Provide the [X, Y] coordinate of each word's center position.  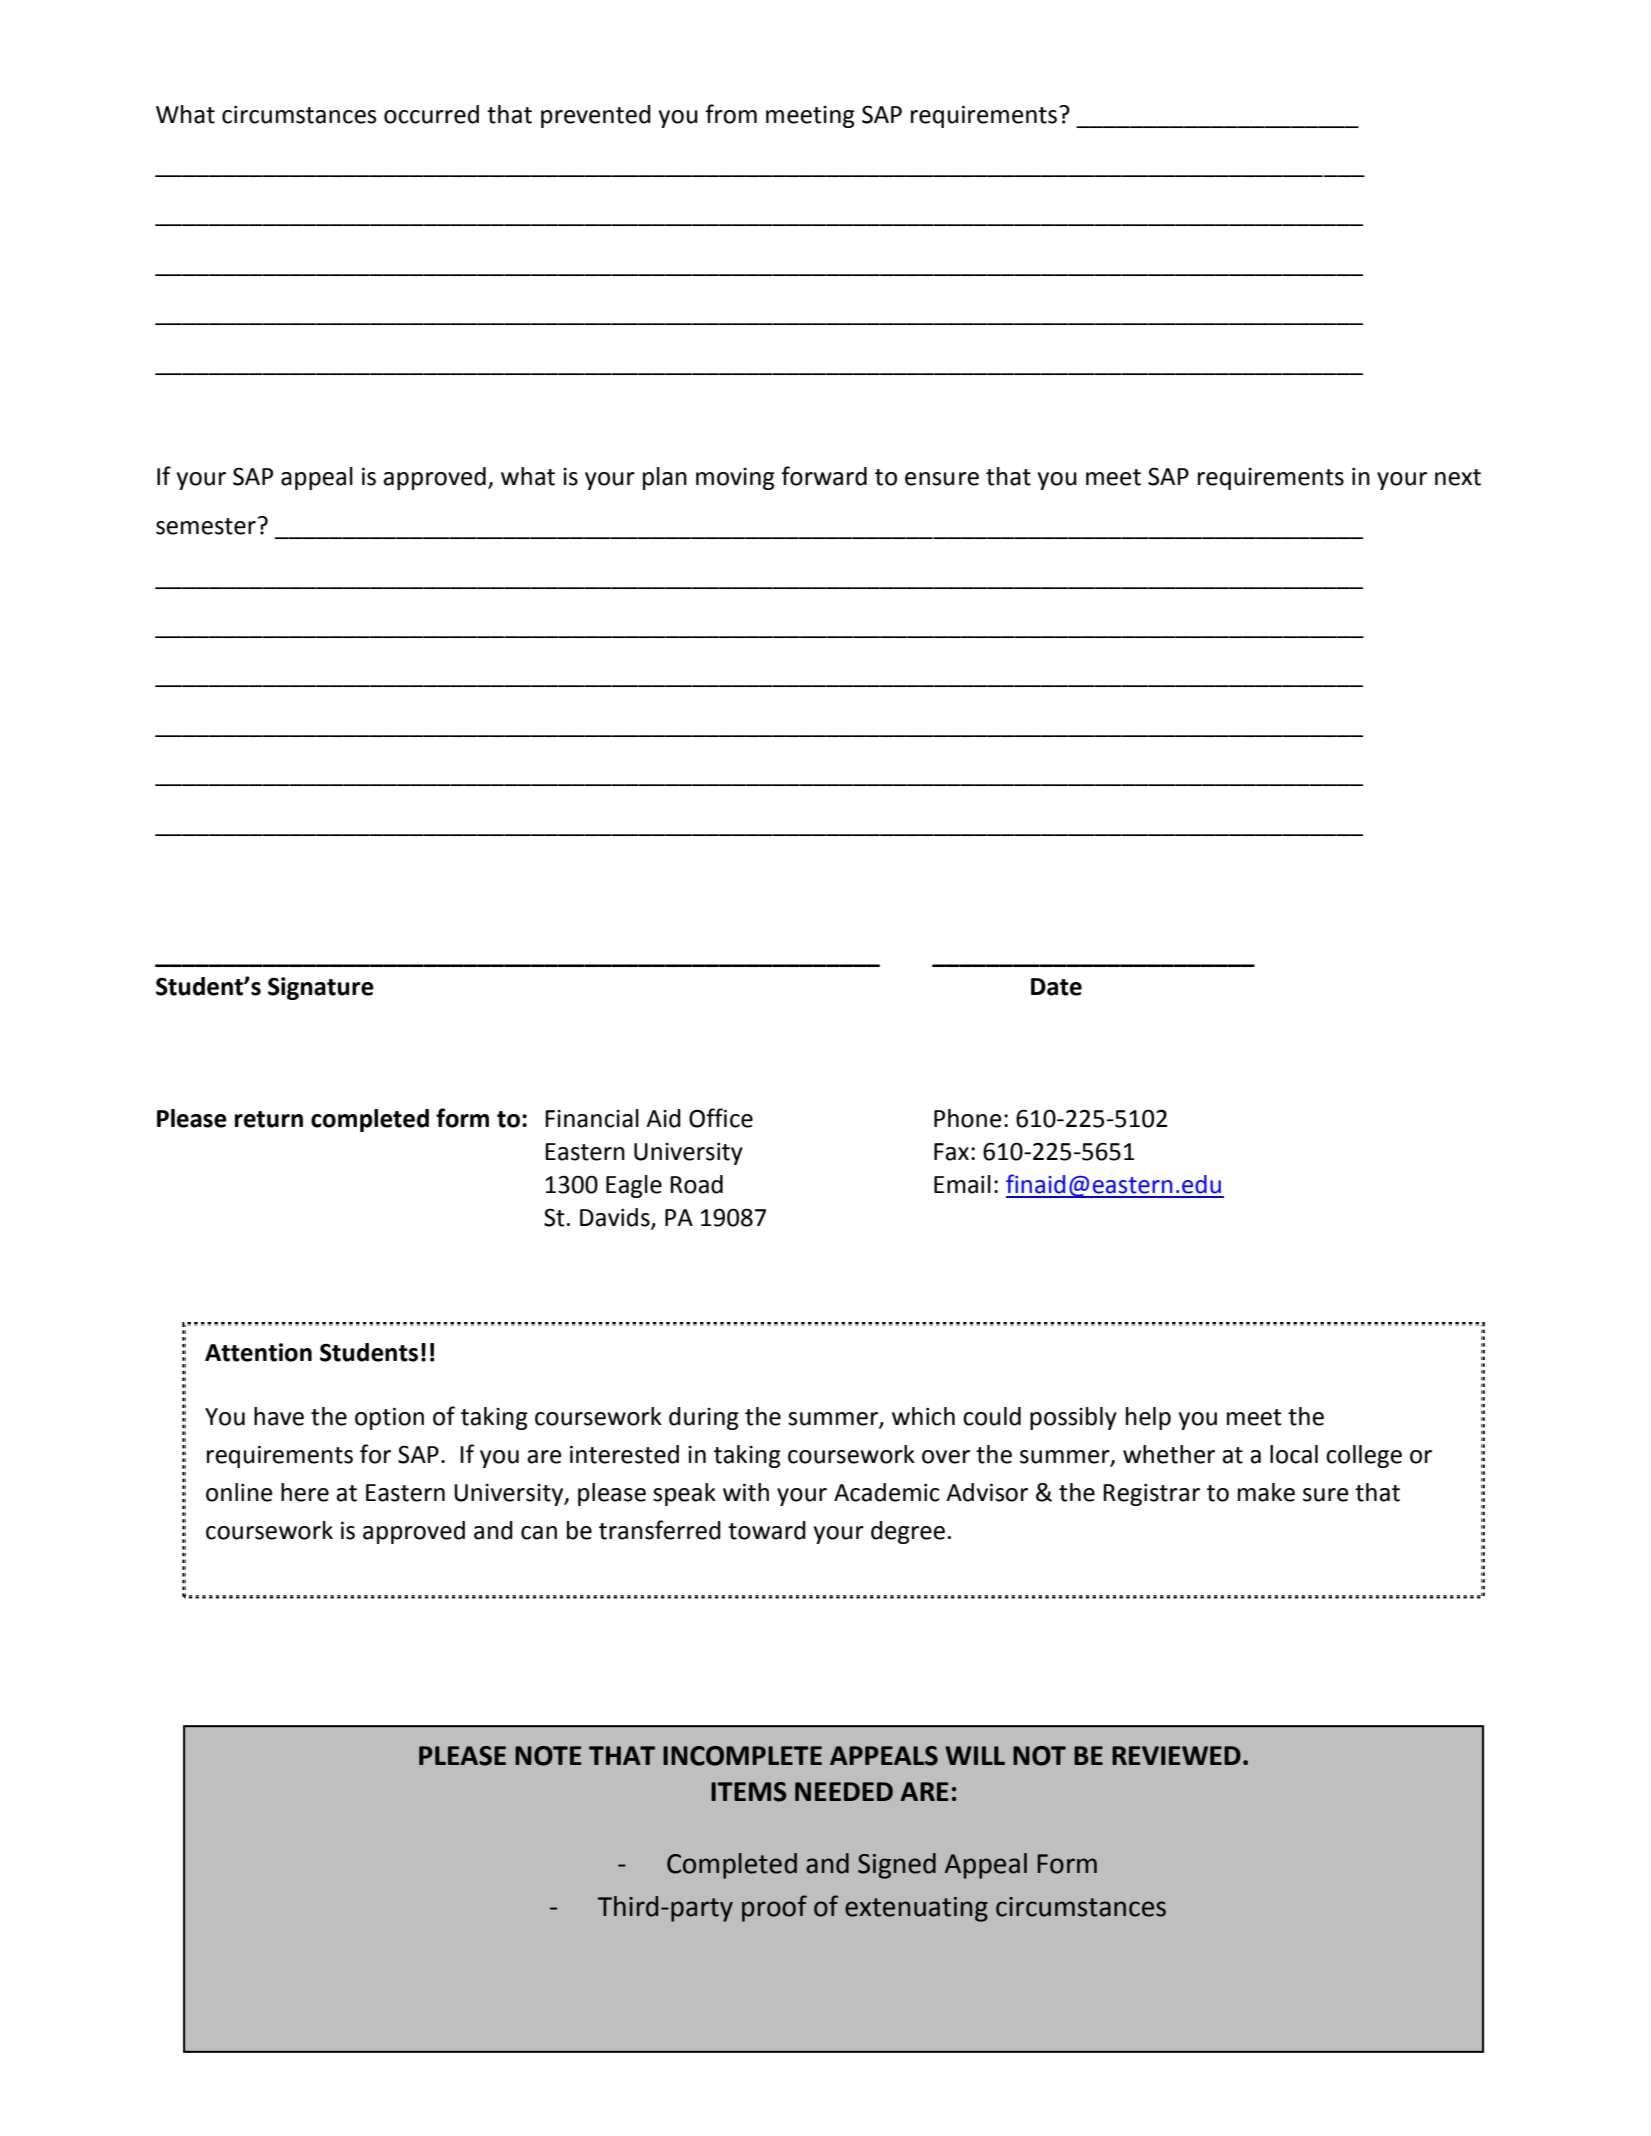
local [1294, 1454]
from [731, 114]
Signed [897, 1866]
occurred [431, 114]
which [923, 1416]
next [1458, 477]
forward [824, 476]
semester [206, 526]
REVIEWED [1176, 1755]
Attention [258, 1352]
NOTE [548, 1756]
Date [1056, 987]
